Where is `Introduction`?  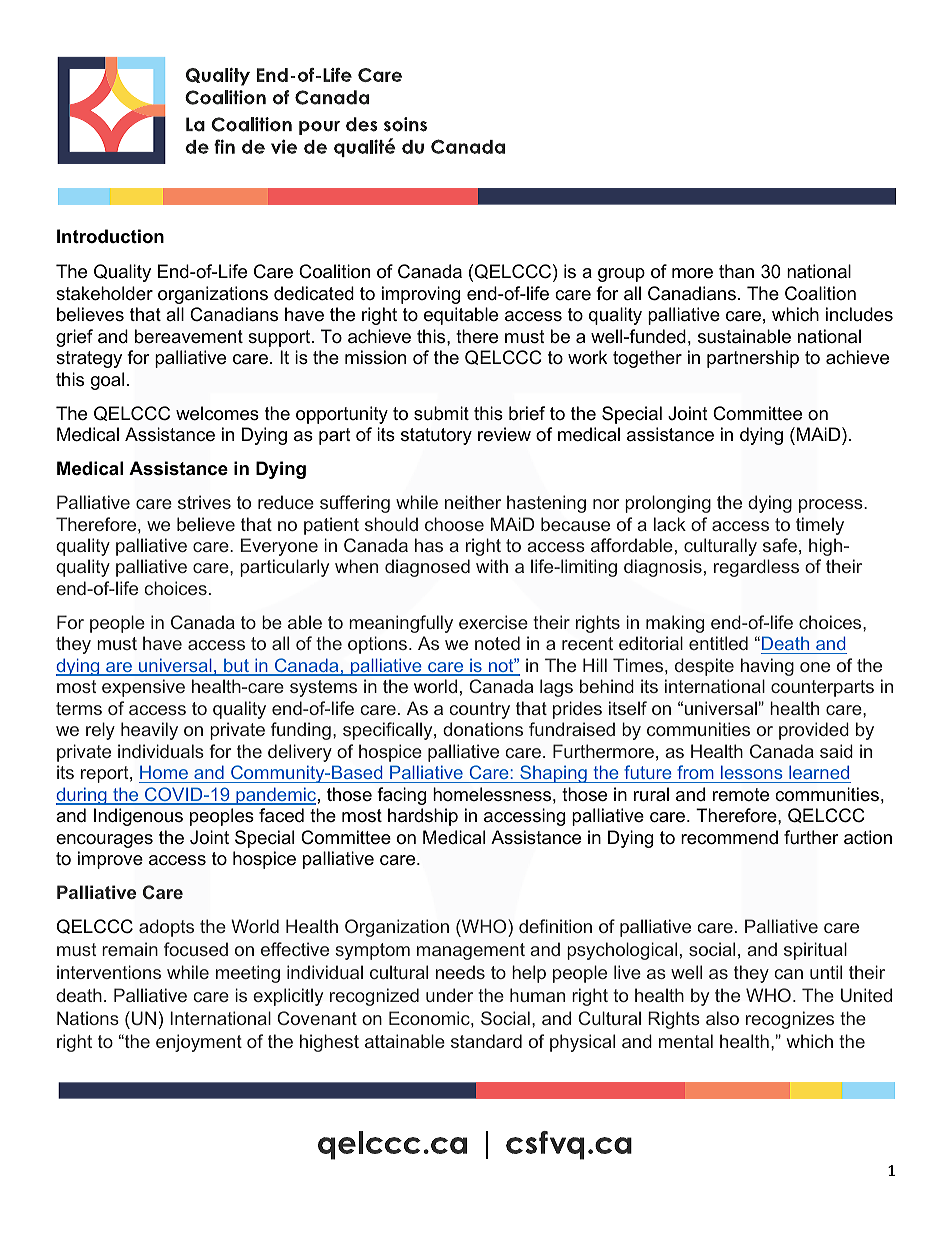 Introduction is located at coordinates (110, 236).
